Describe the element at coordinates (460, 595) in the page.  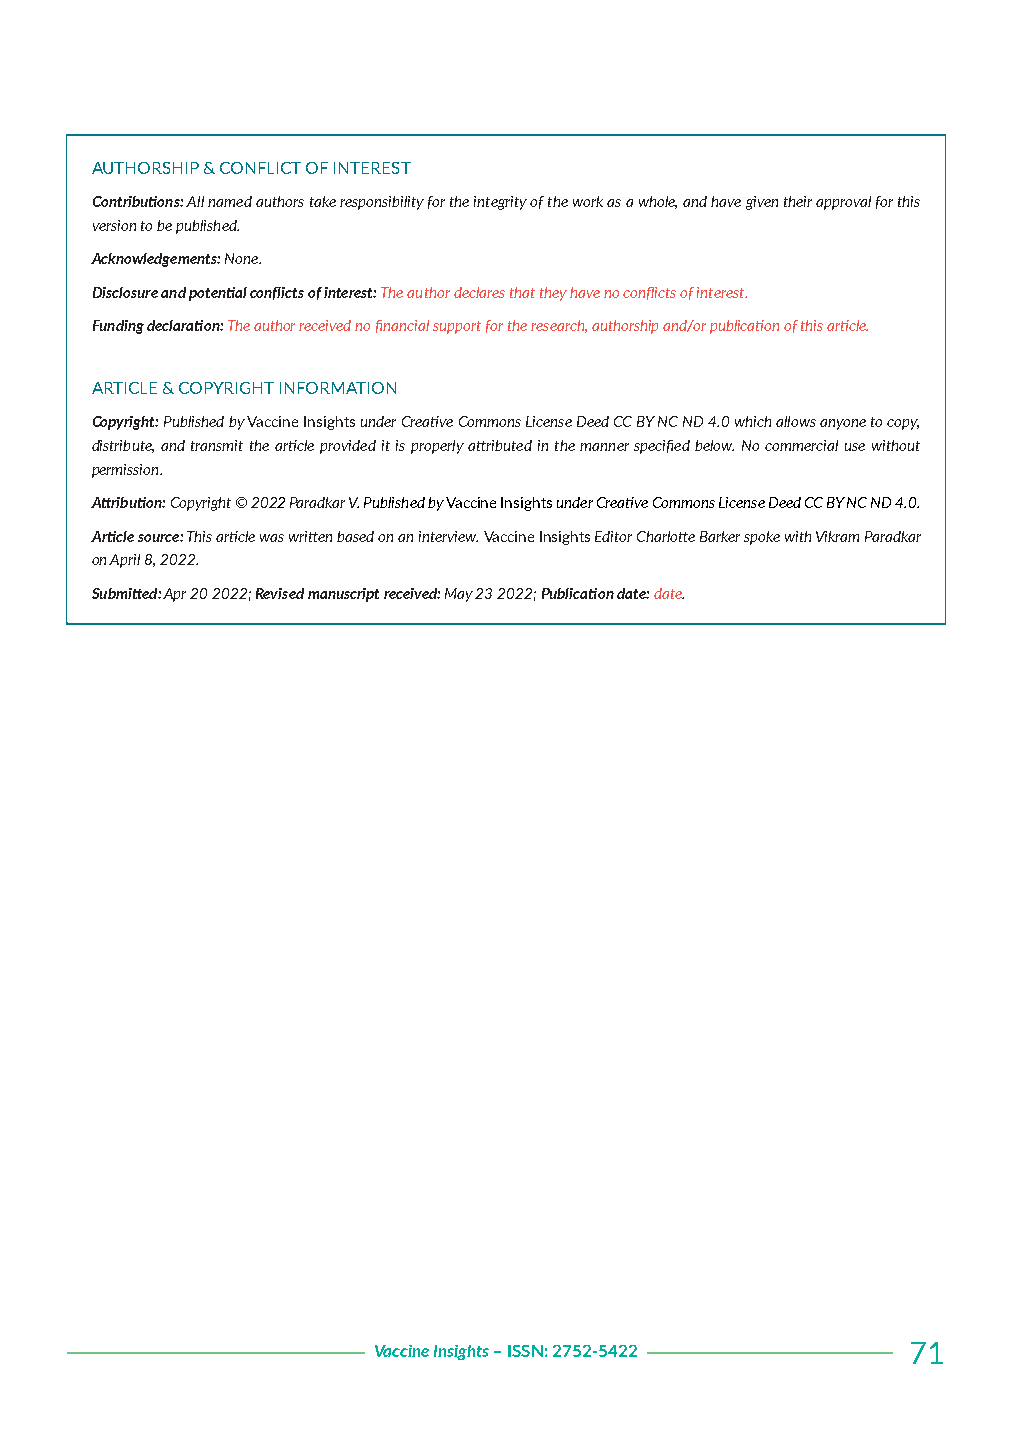
I see `May` at that location.
